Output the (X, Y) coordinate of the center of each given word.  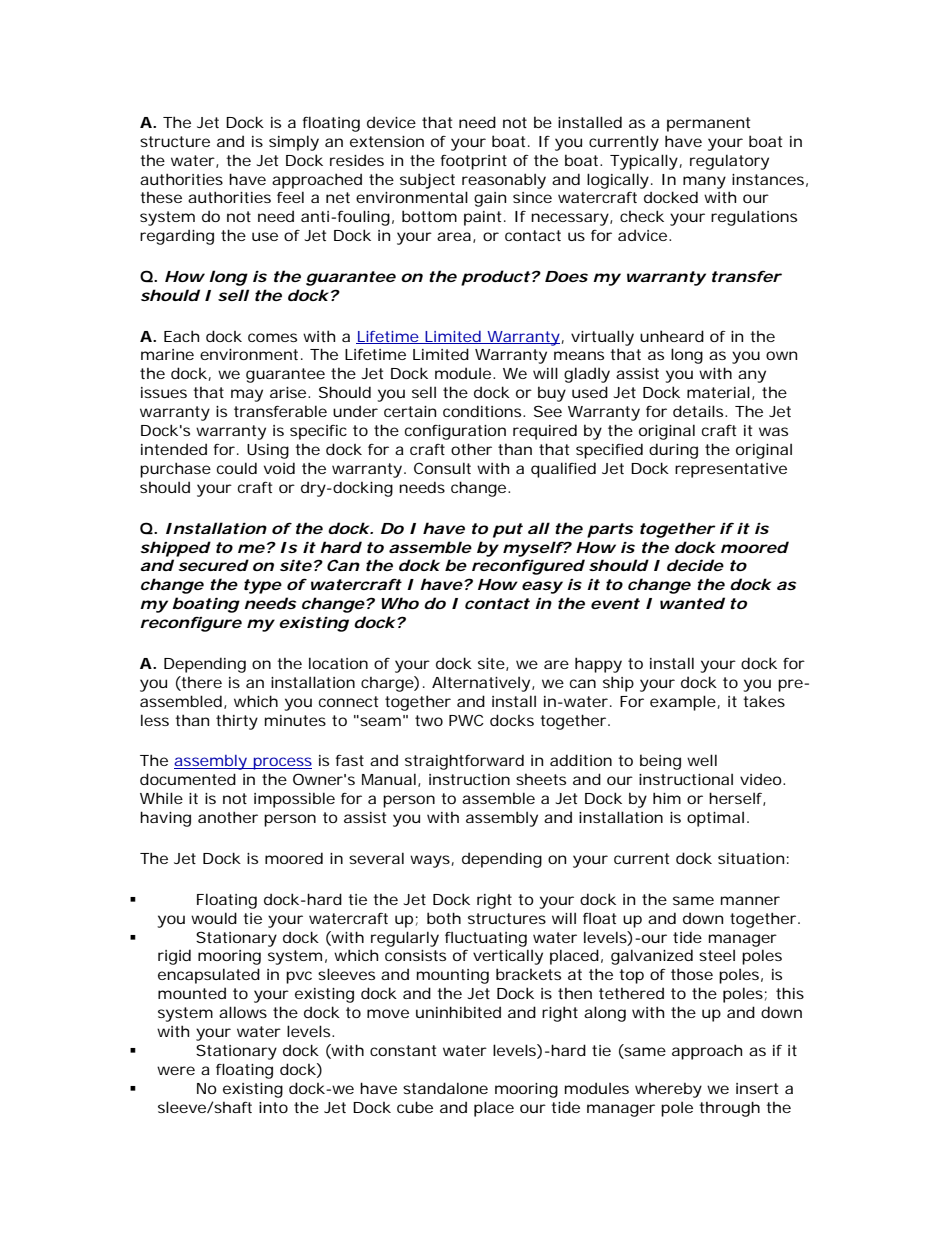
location (338, 663)
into (273, 1107)
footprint (473, 162)
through (729, 1109)
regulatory (729, 162)
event (615, 603)
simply (294, 143)
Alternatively (481, 684)
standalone (445, 1088)
